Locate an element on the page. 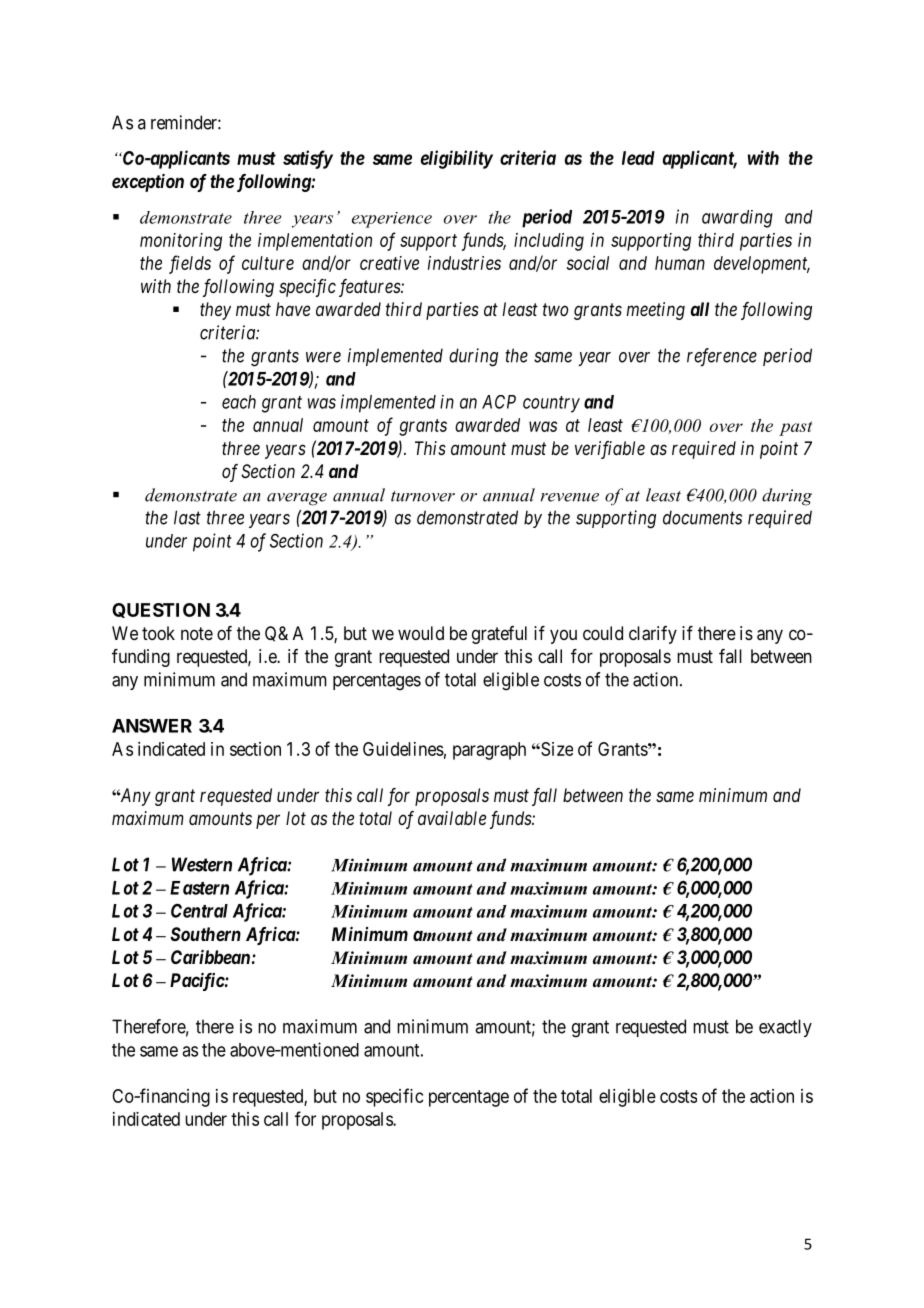  eligibility is located at coordinates (457, 159).
